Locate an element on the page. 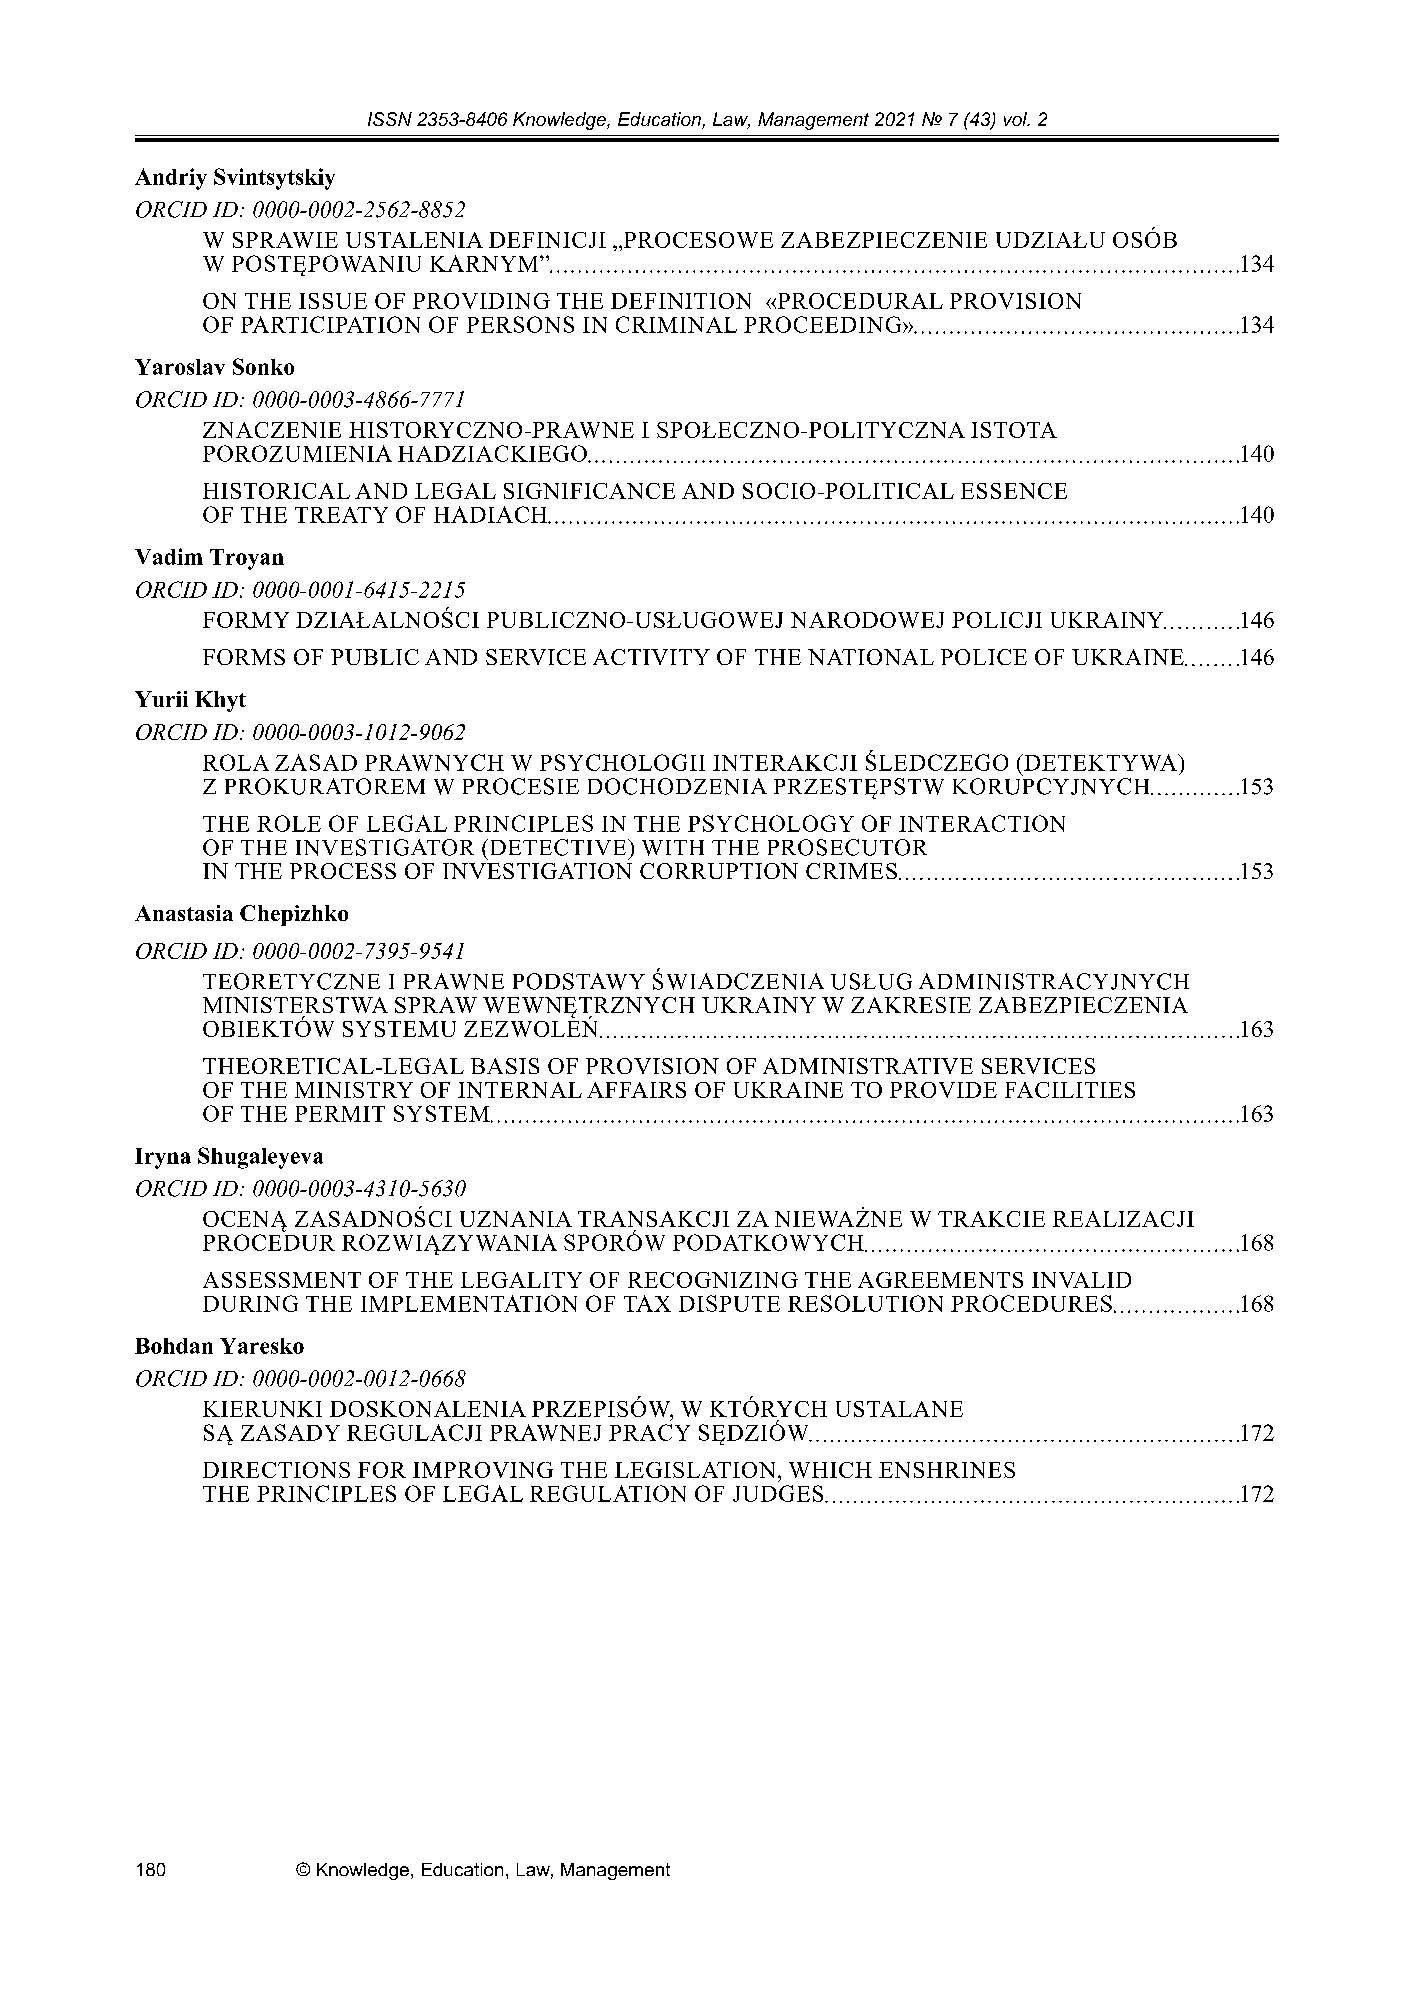 The width and height of the document is (1414, 2000). REGULATION is located at coordinates (608, 1493).
